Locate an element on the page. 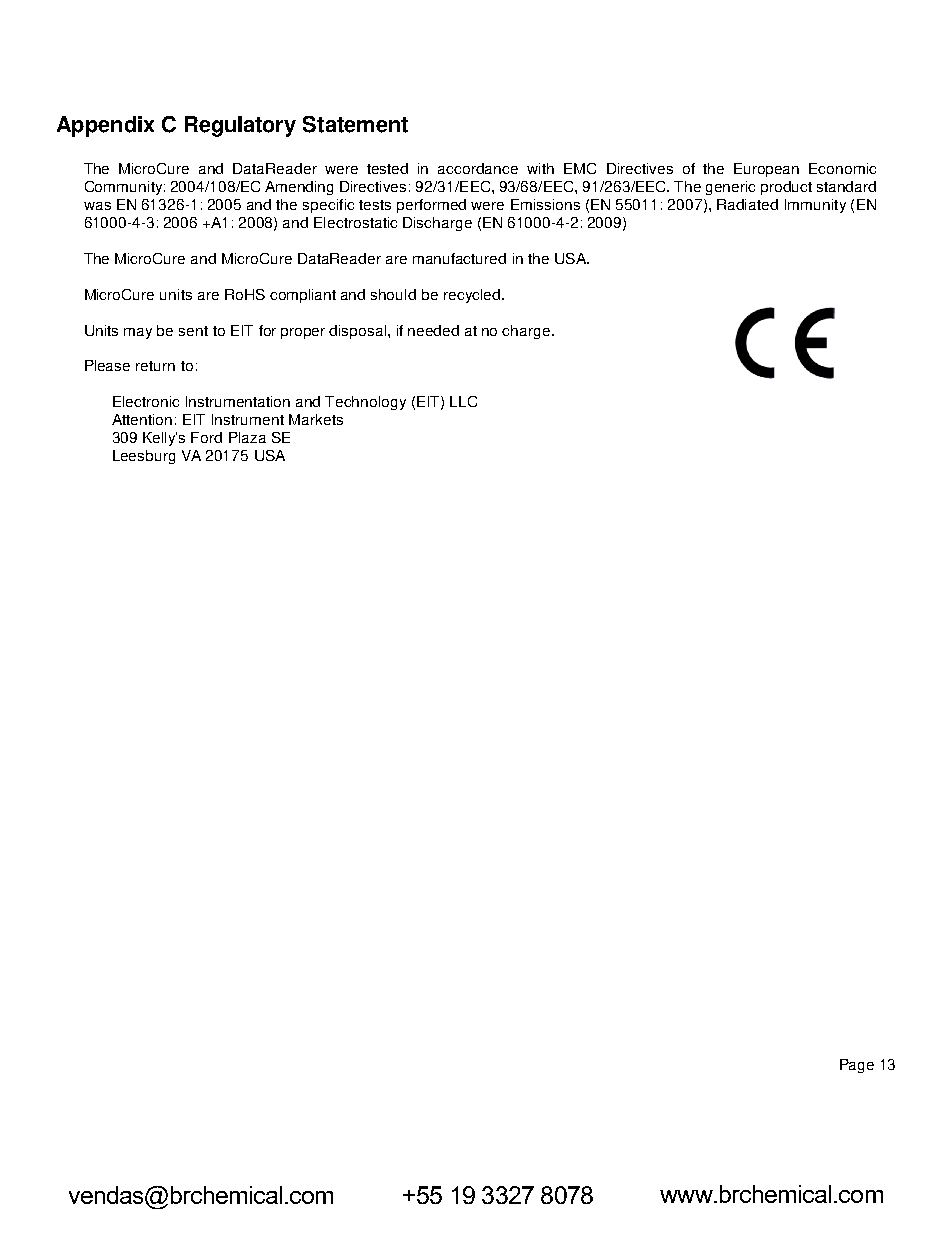  Leesburg is located at coordinates (144, 457).
